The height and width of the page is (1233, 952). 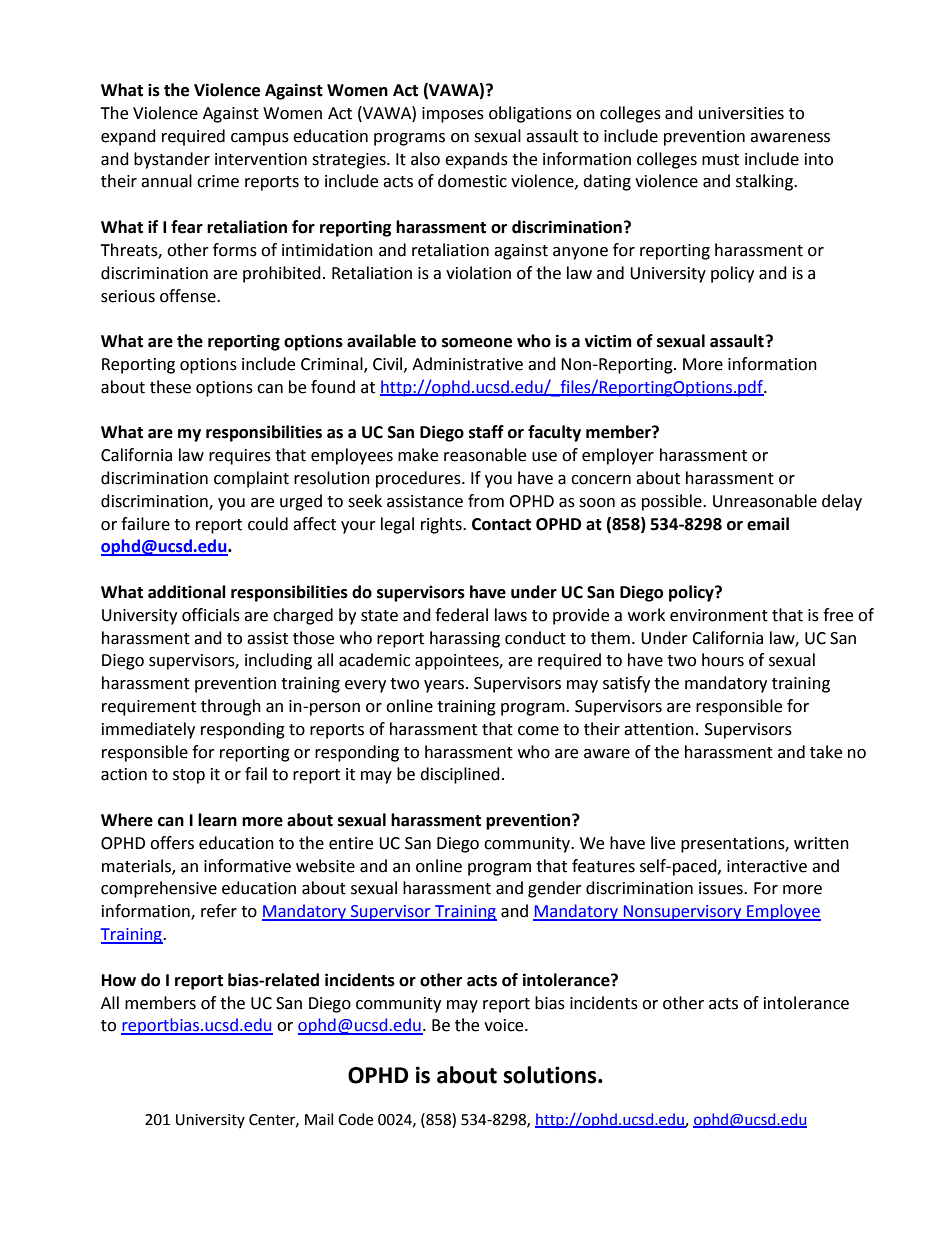 I want to click on stop, so click(x=189, y=776).
